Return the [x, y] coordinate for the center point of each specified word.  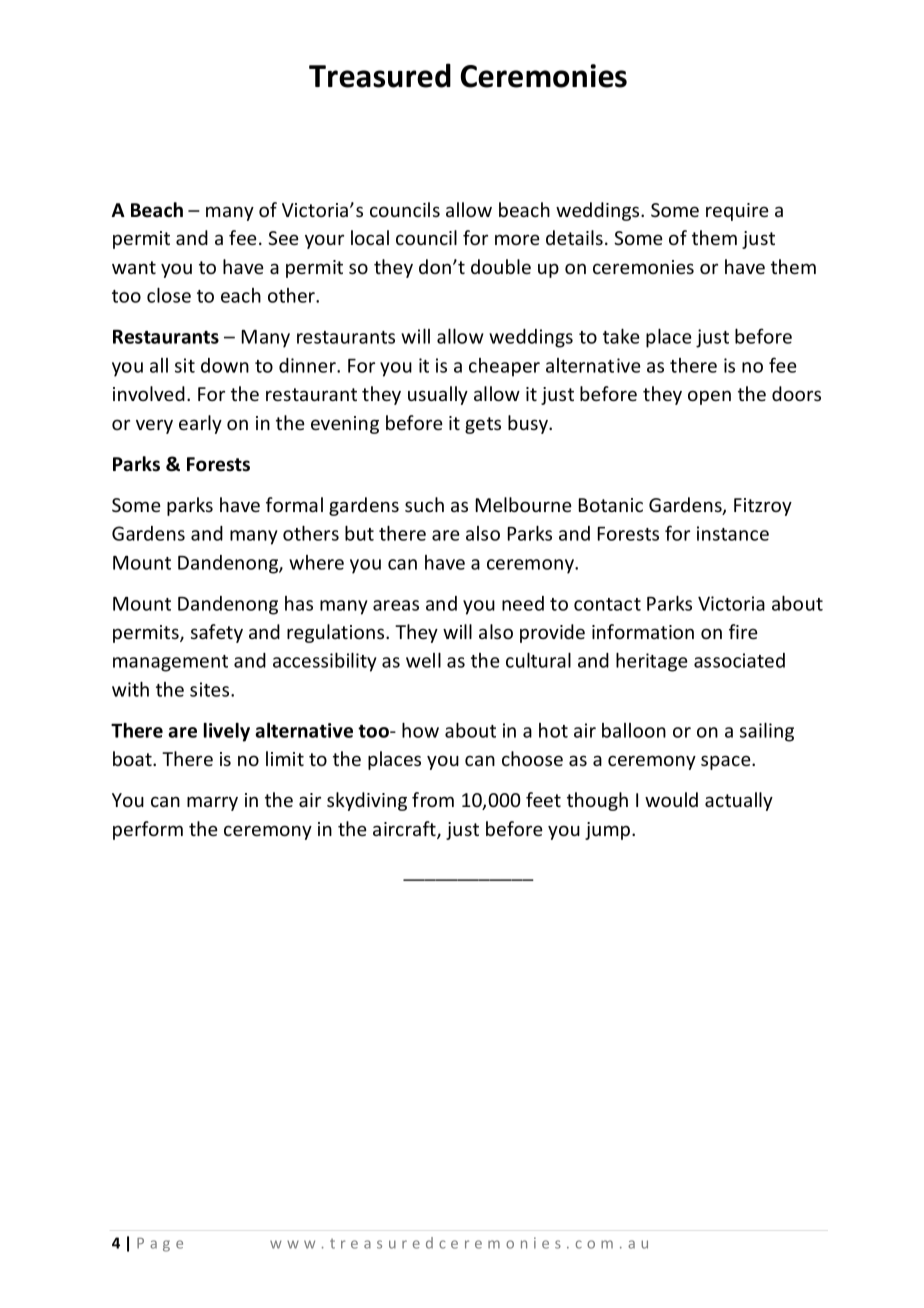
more [517, 239]
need [523, 603]
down [225, 365]
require [737, 212]
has [299, 603]
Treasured [380, 75]
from [433, 799]
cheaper [504, 367]
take [621, 336]
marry [212, 803]
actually [739, 801]
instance [733, 533]
